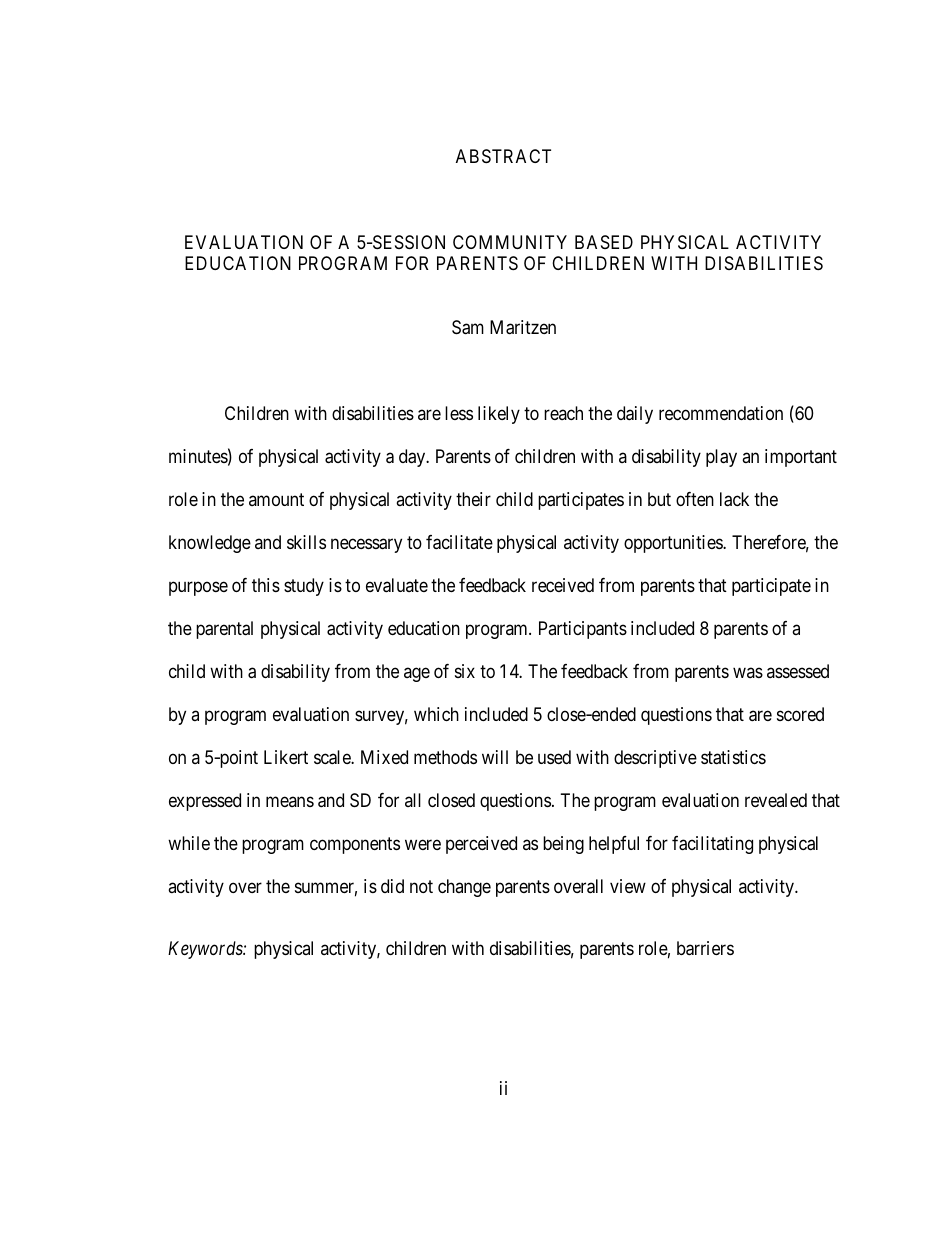 The width and height of the page is (952, 1233). What do you see at coordinates (464, 888) in the page?
I see `change` at bounding box center [464, 888].
